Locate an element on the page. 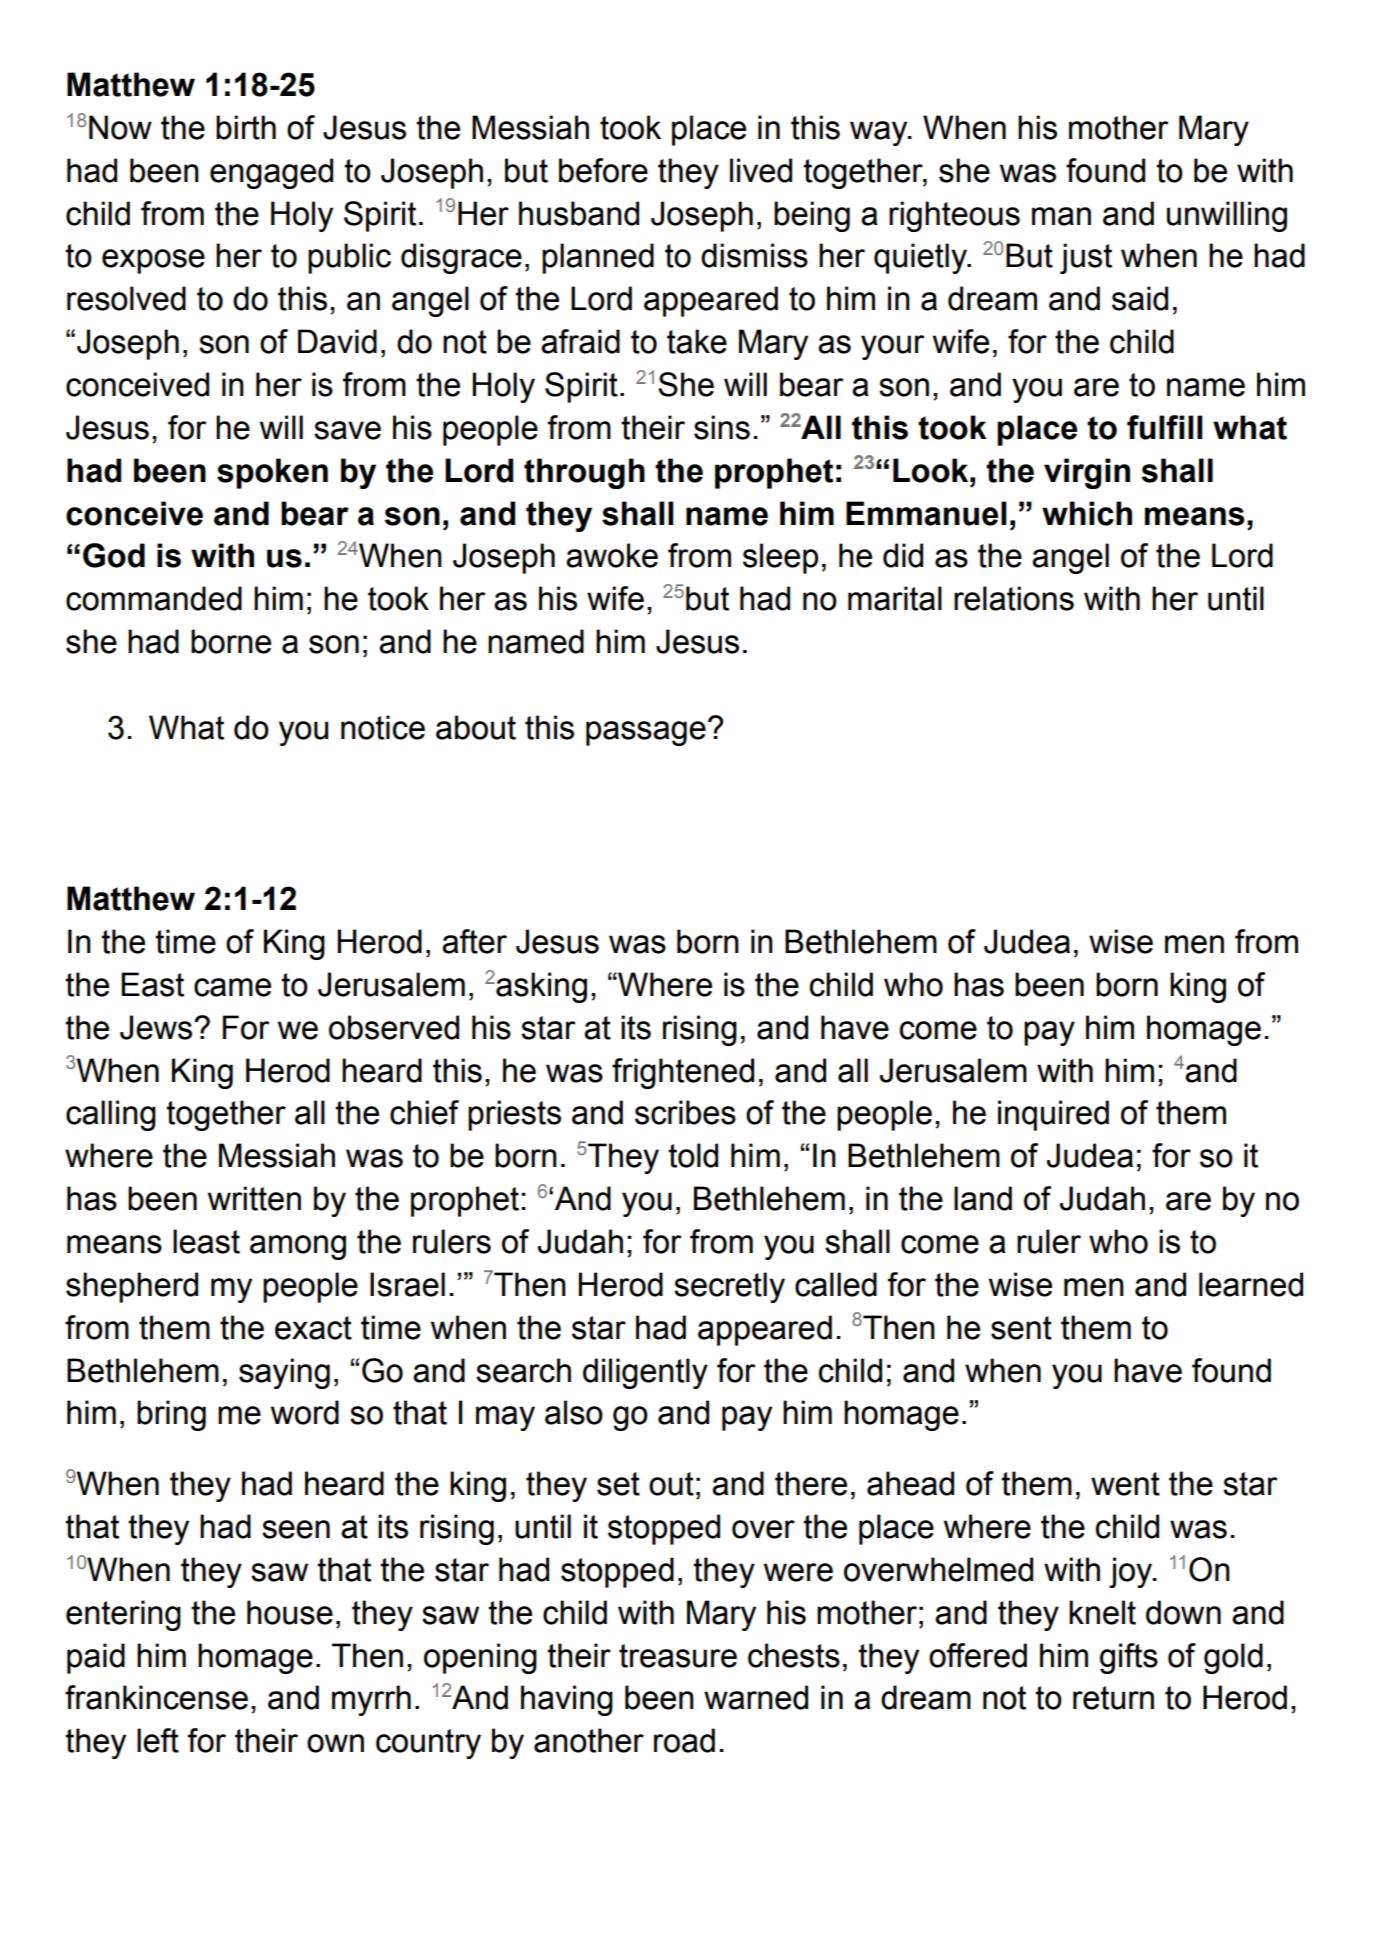 Image resolution: width=1379 pixels, height=1949 pixels. frankincense is located at coordinates (156, 1697).
